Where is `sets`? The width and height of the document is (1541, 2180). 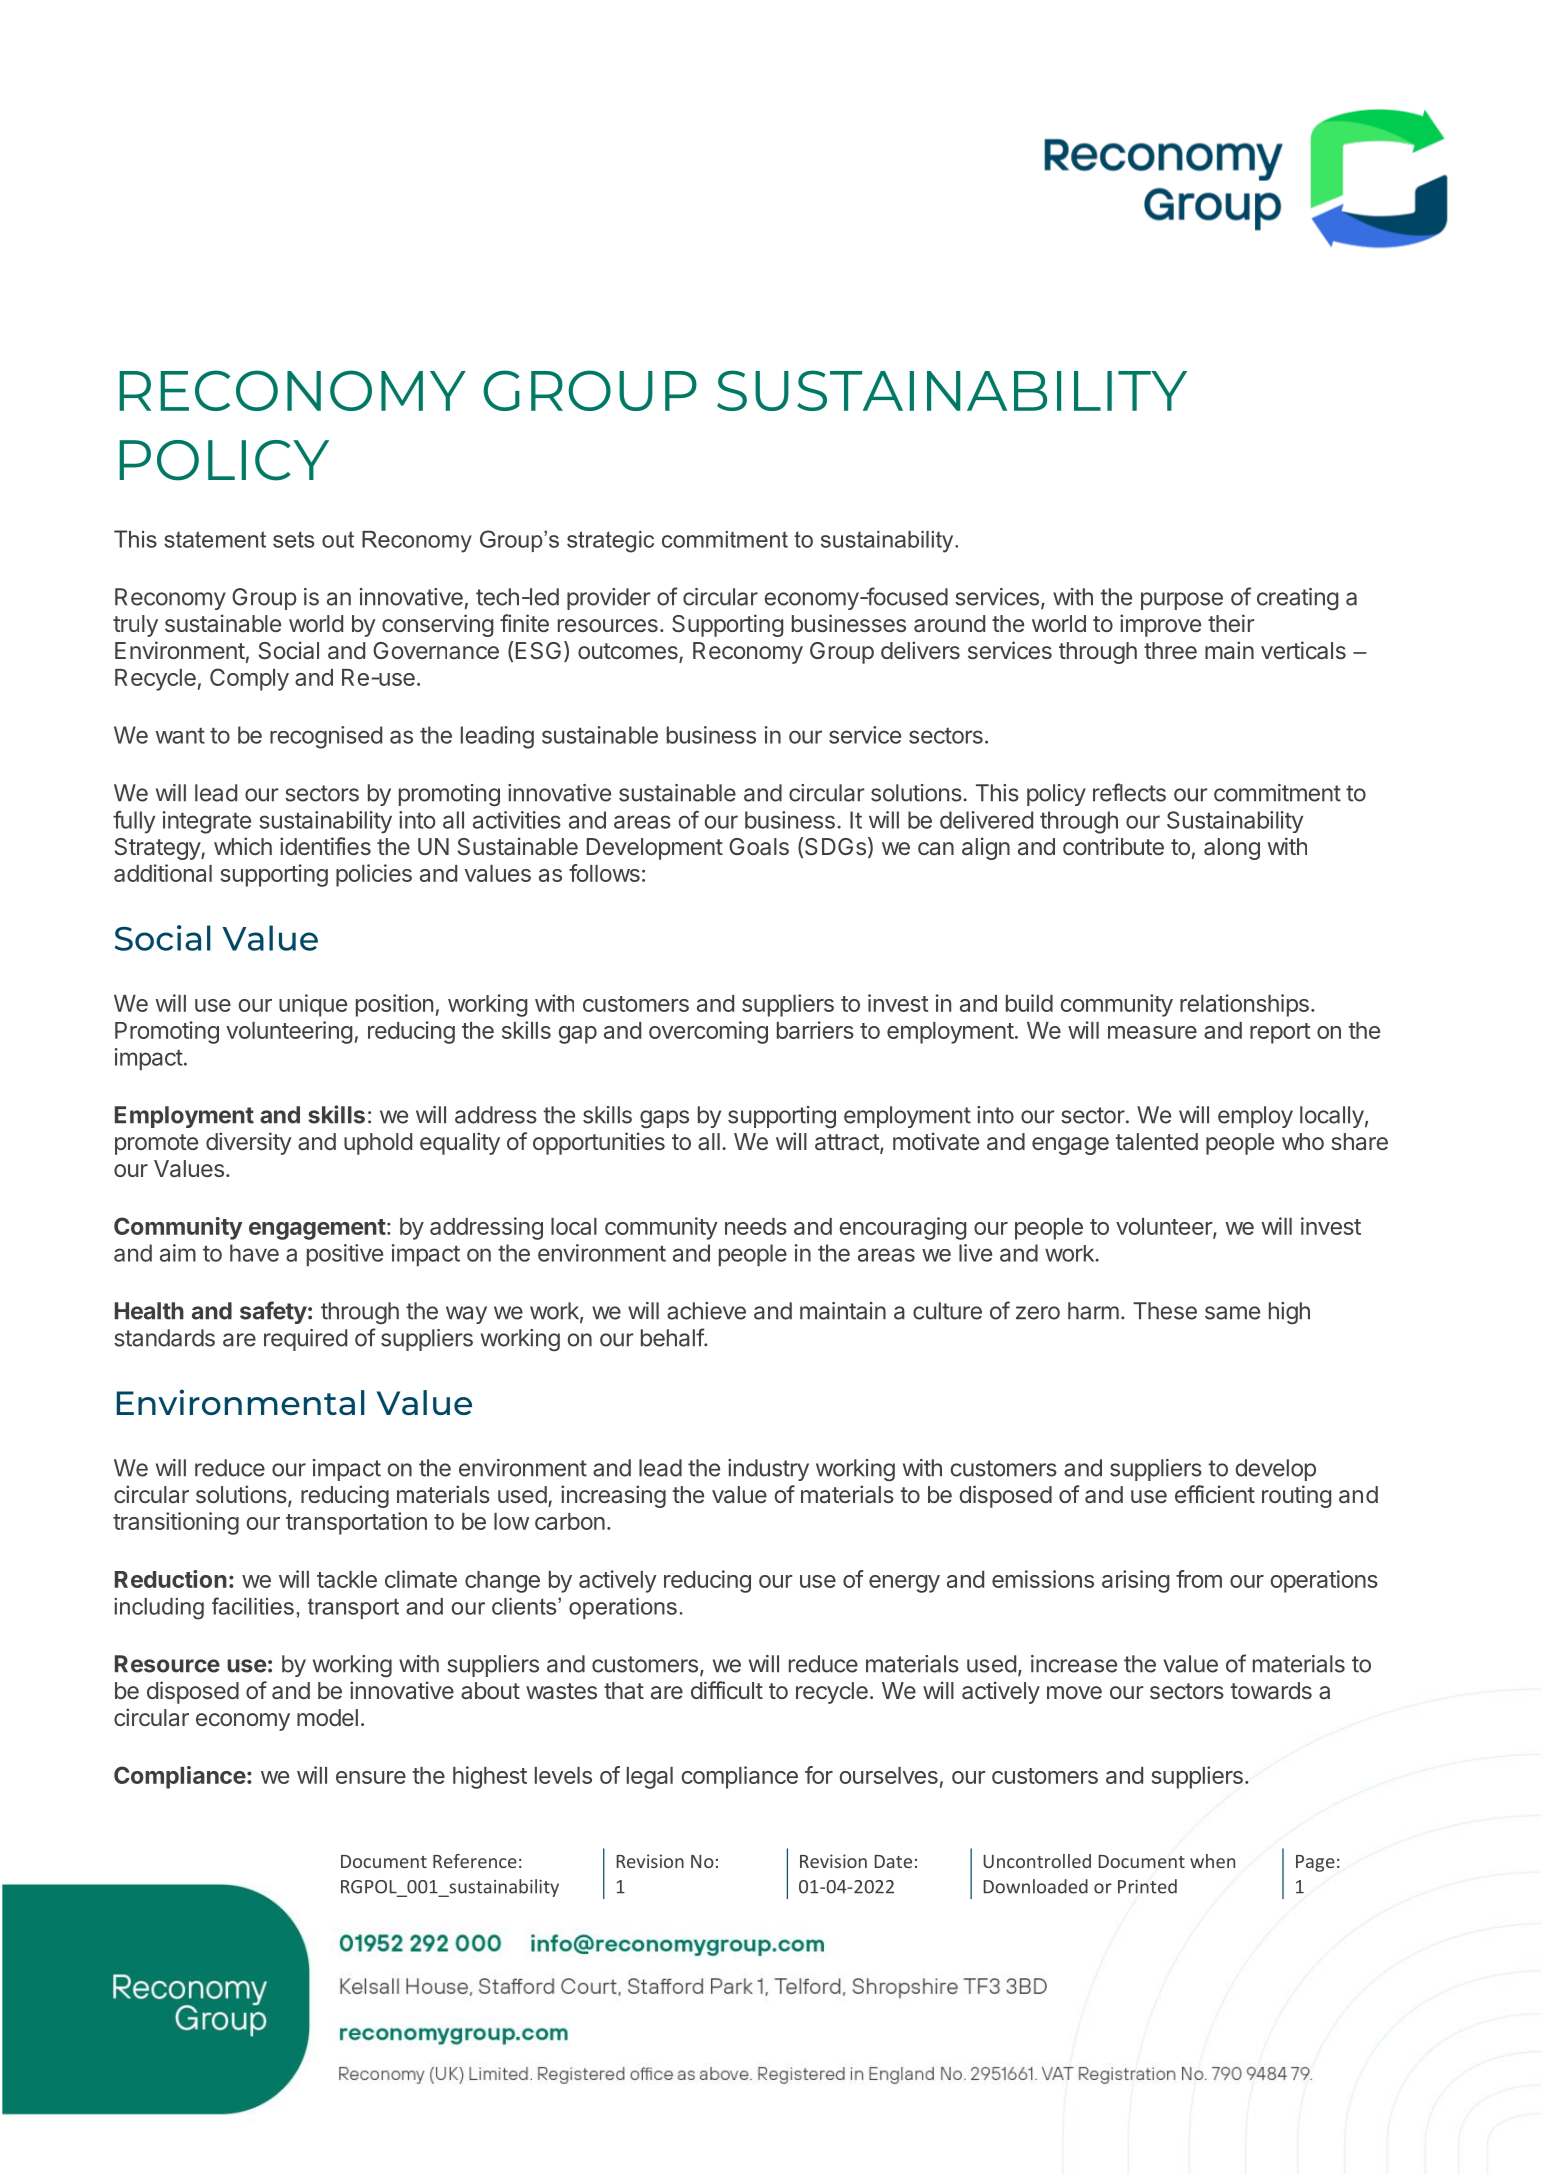 sets is located at coordinates (293, 539).
